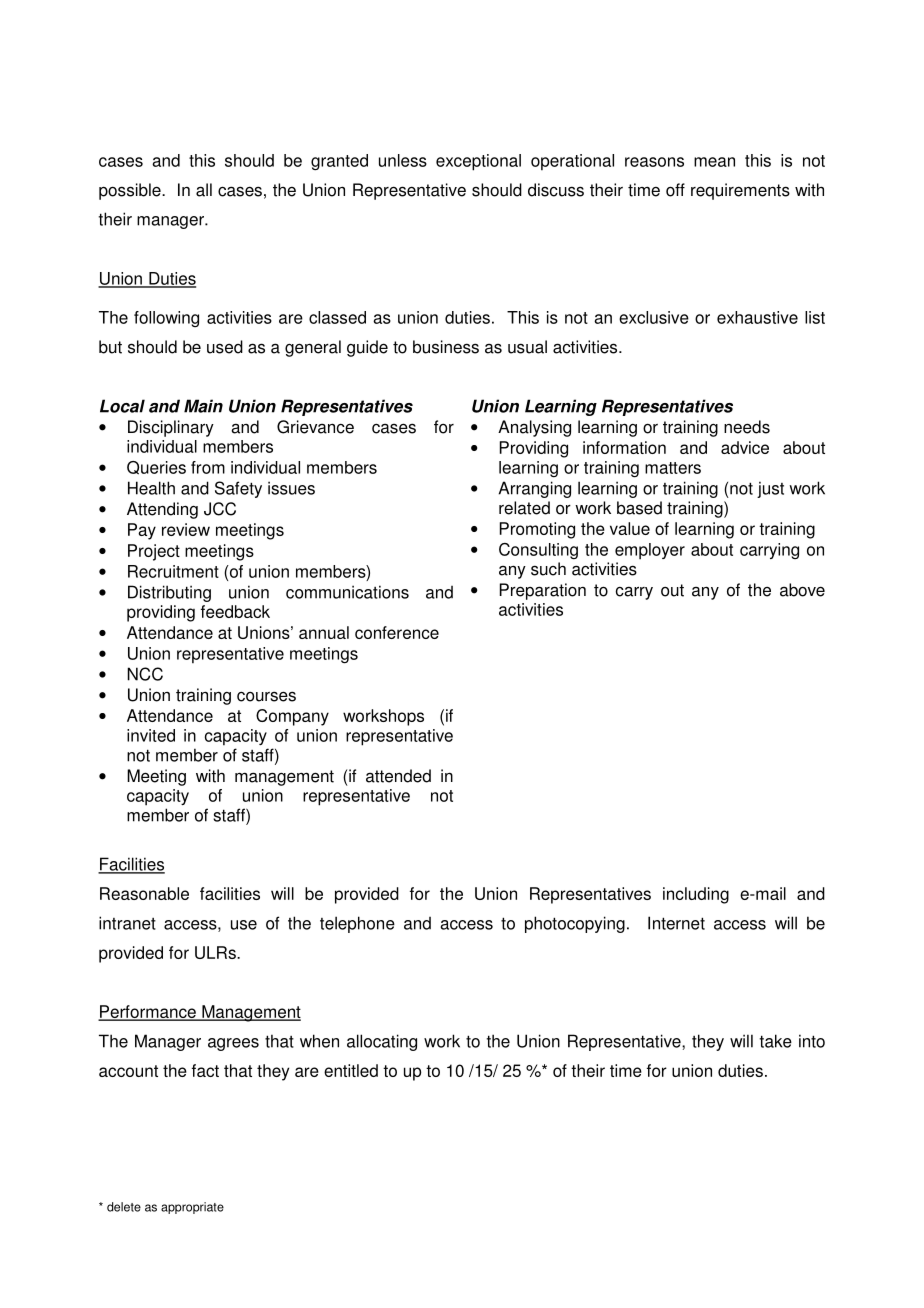 The width and height of the page is (924, 1308). Describe the element at coordinates (192, 1208) in the page. I see `appropriate` at that location.
